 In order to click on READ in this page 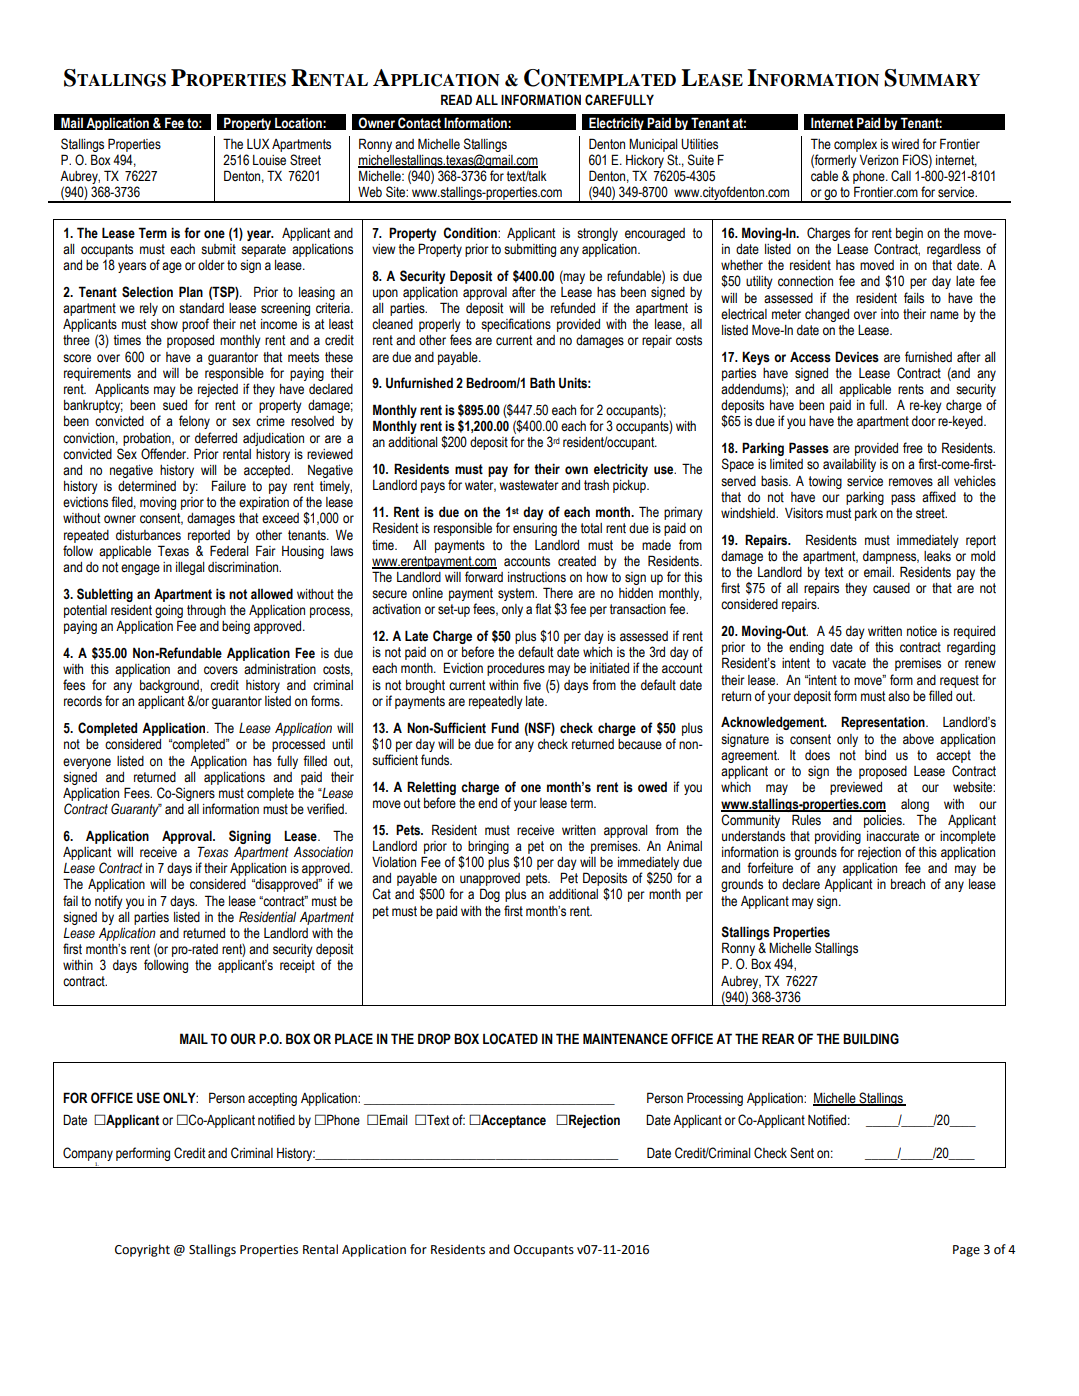, I will do `click(456, 99)`.
